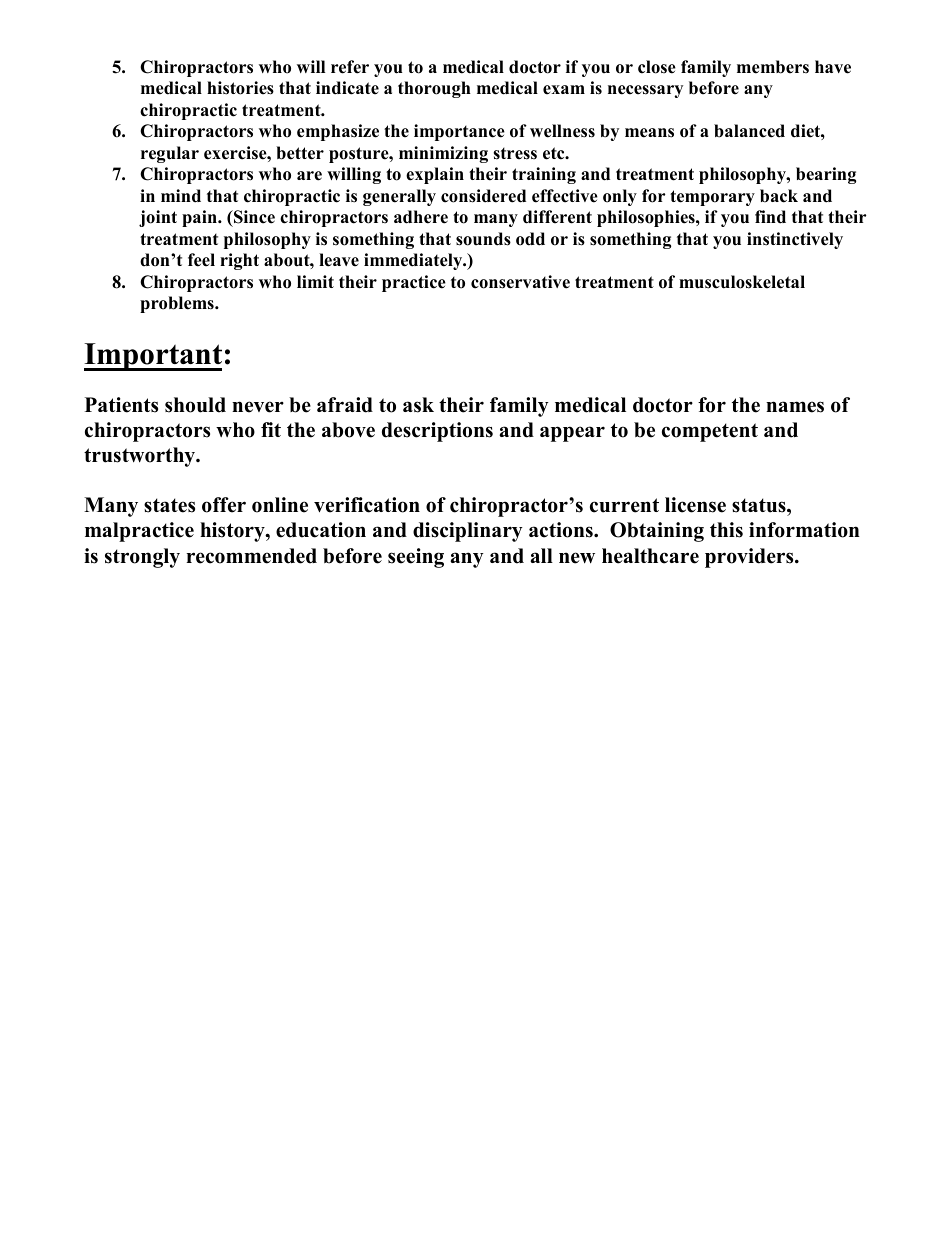 The width and height of the screenshot is (952, 1233). Describe the element at coordinates (773, 67) in the screenshot. I see `members` at that location.
